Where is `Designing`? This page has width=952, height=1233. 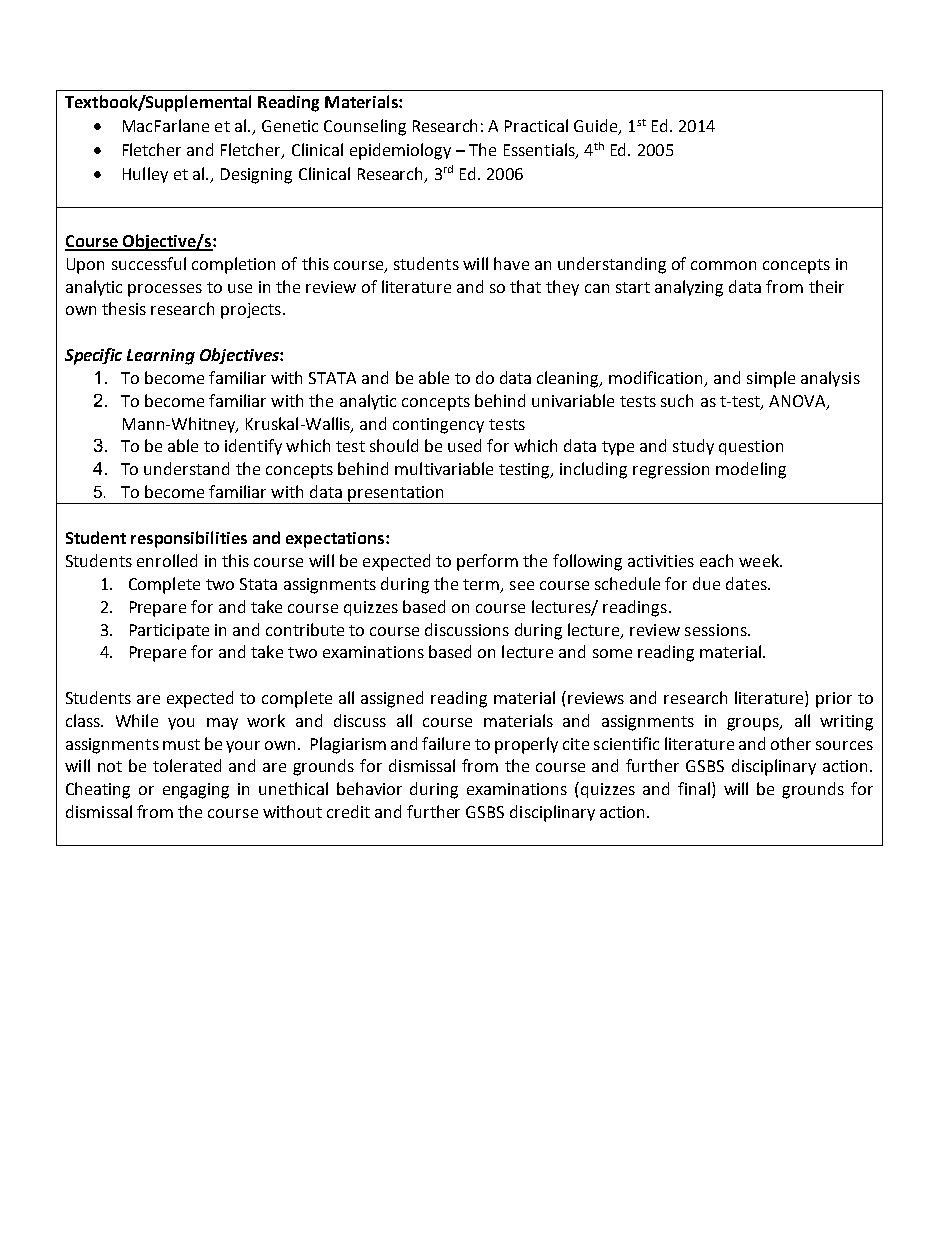 Designing is located at coordinates (256, 176).
